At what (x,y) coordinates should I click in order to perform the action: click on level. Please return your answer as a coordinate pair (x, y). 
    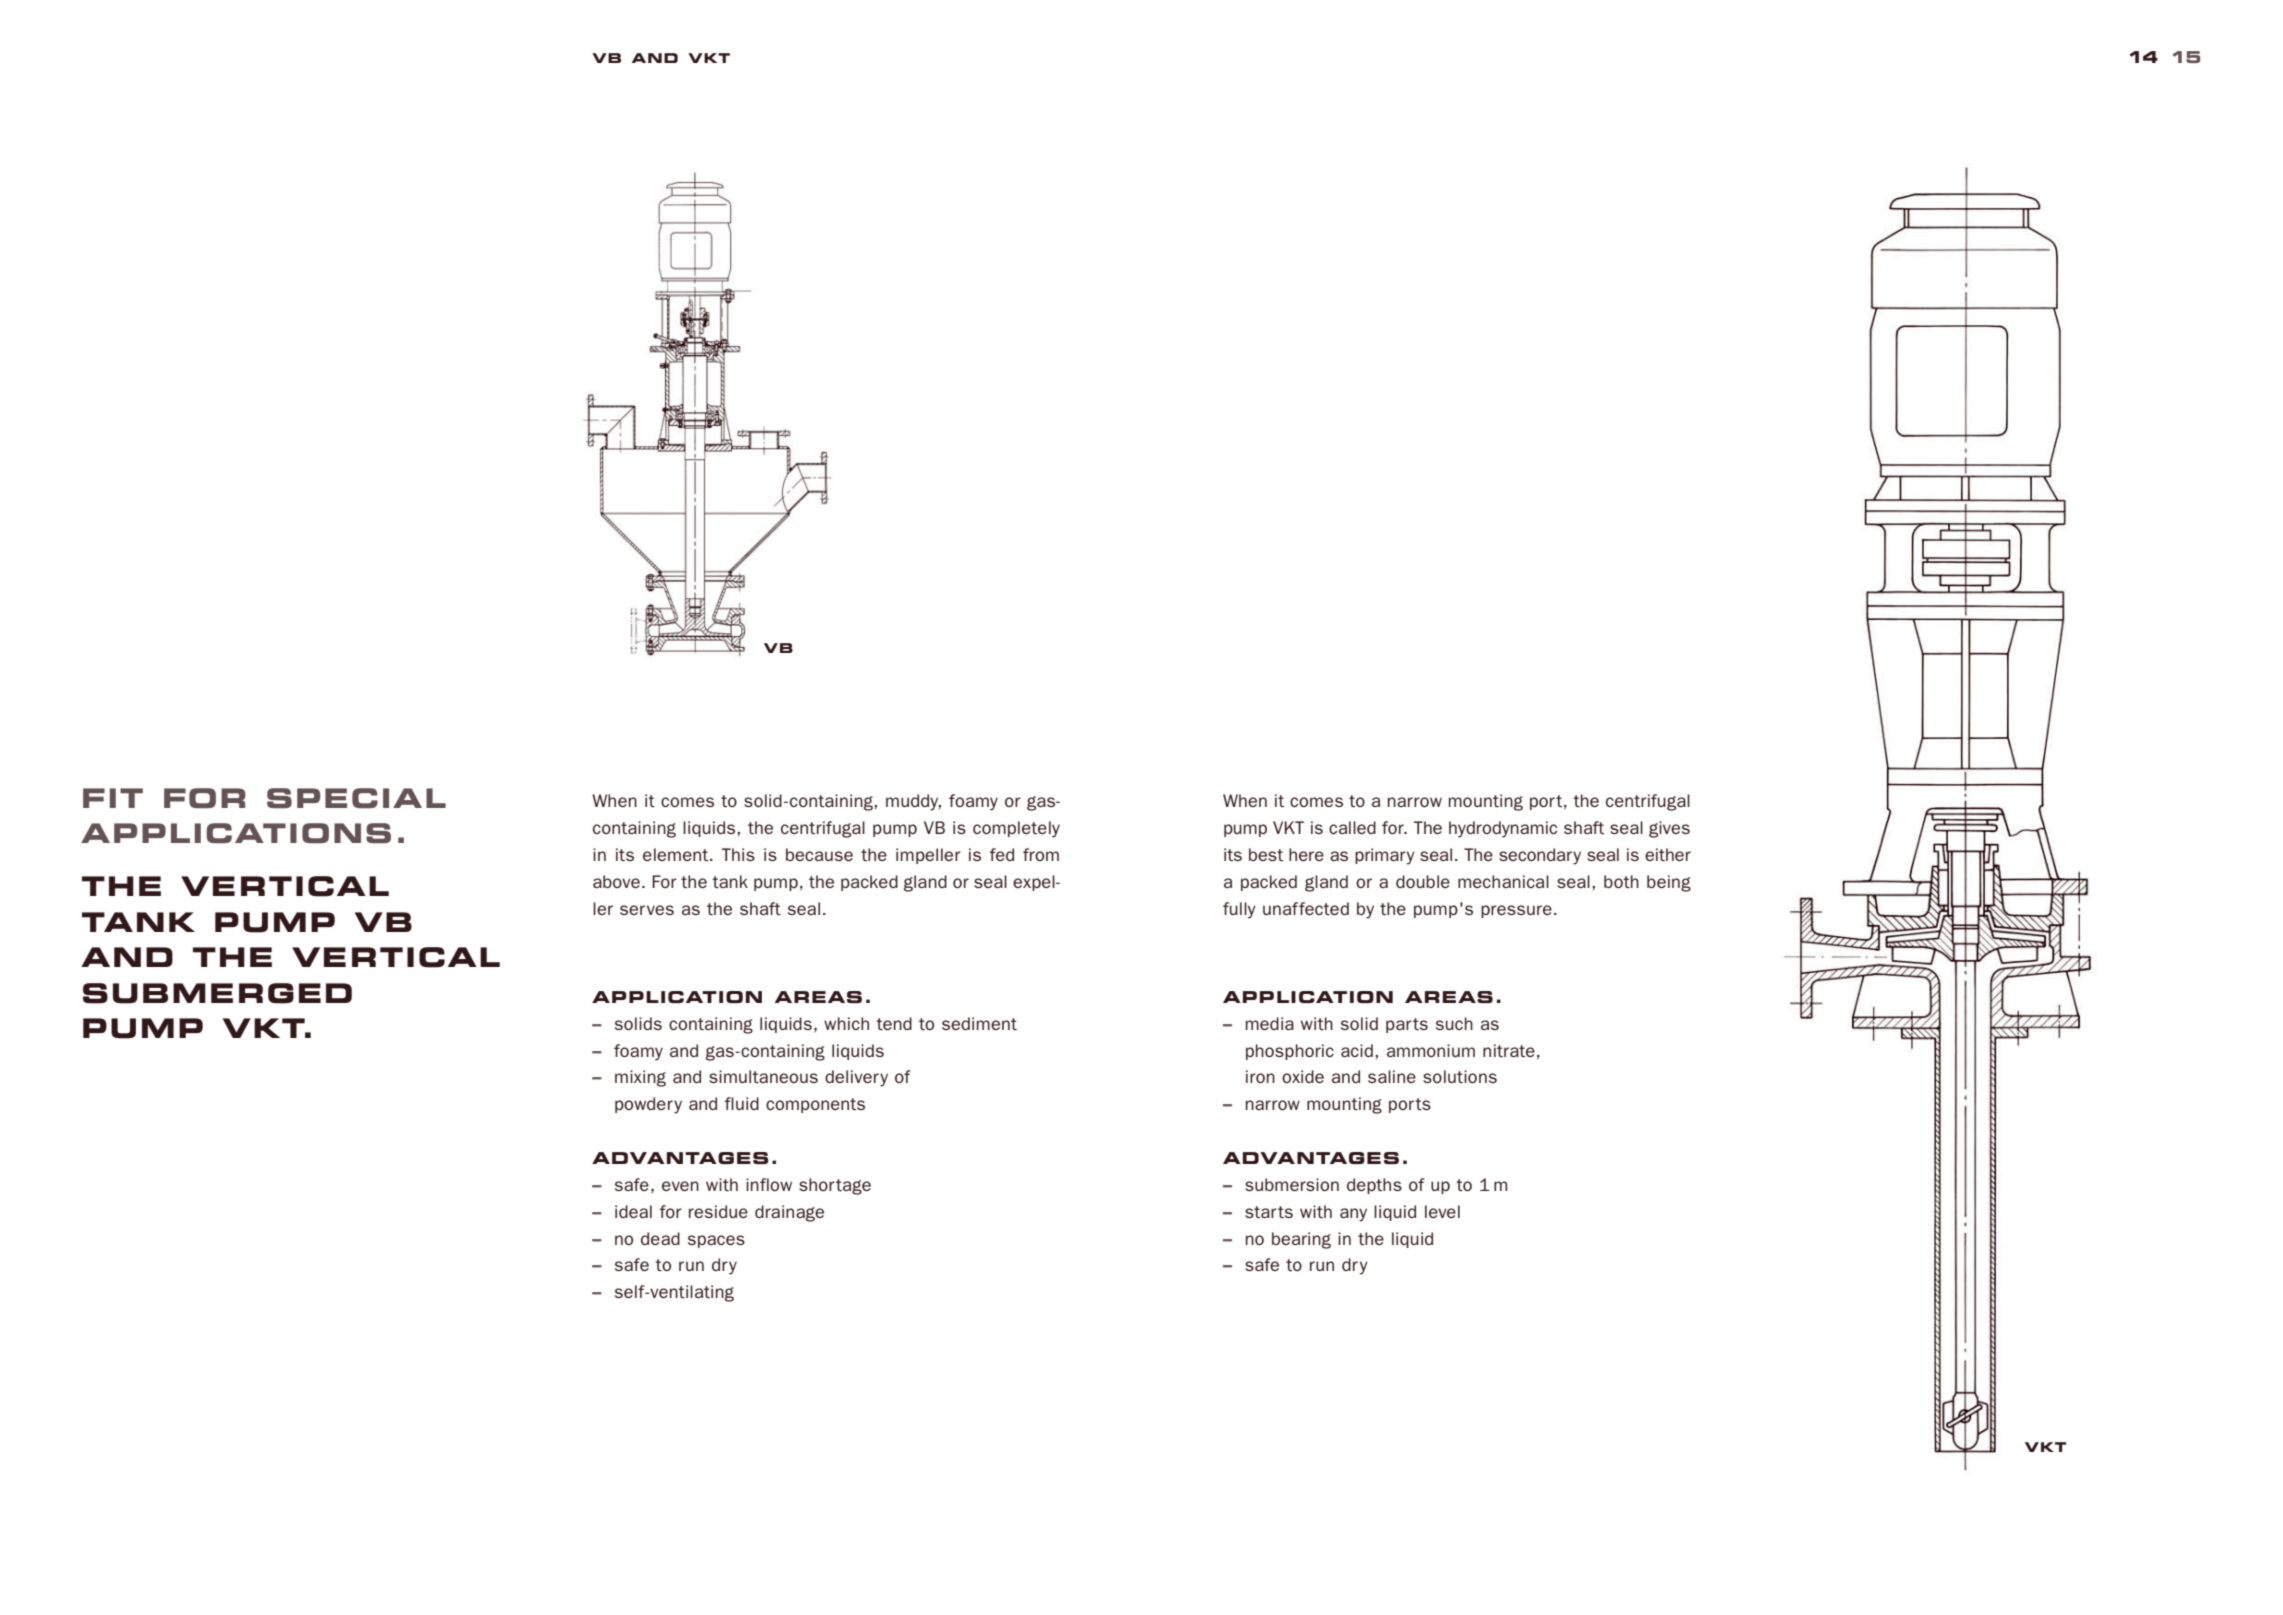
    Looking at the image, I should click on (1442, 1211).
